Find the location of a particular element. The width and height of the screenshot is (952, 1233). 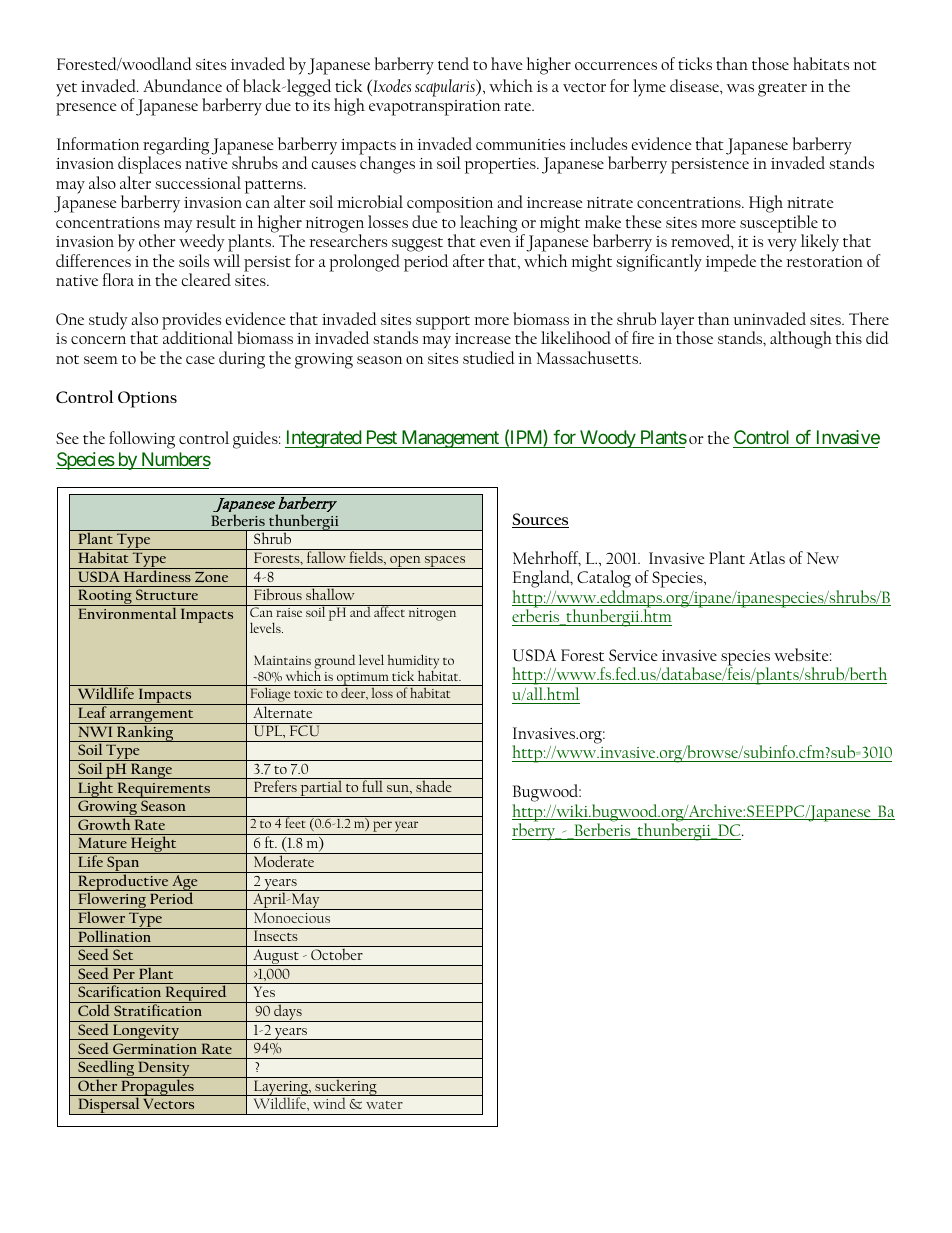

Propagules is located at coordinates (157, 1087).
